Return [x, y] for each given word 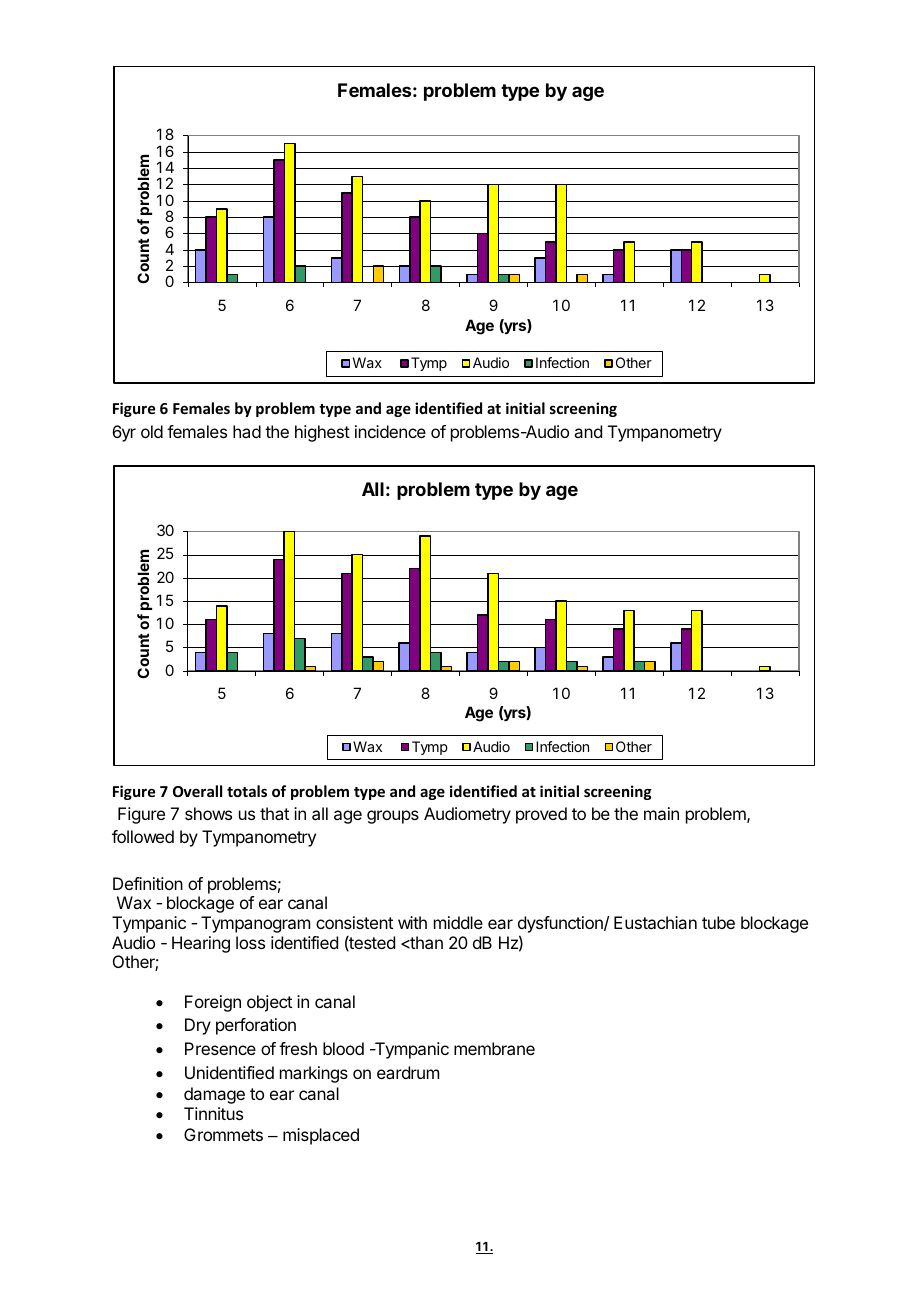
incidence [390, 431]
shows [208, 813]
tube [718, 922]
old [152, 431]
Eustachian [655, 922]
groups [393, 817]
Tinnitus [213, 1113]
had [247, 431]
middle [458, 922]
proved [541, 815]
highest [322, 433]
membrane [494, 1048]
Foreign [213, 1003]
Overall [197, 791]
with [412, 922]
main [661, 813]
